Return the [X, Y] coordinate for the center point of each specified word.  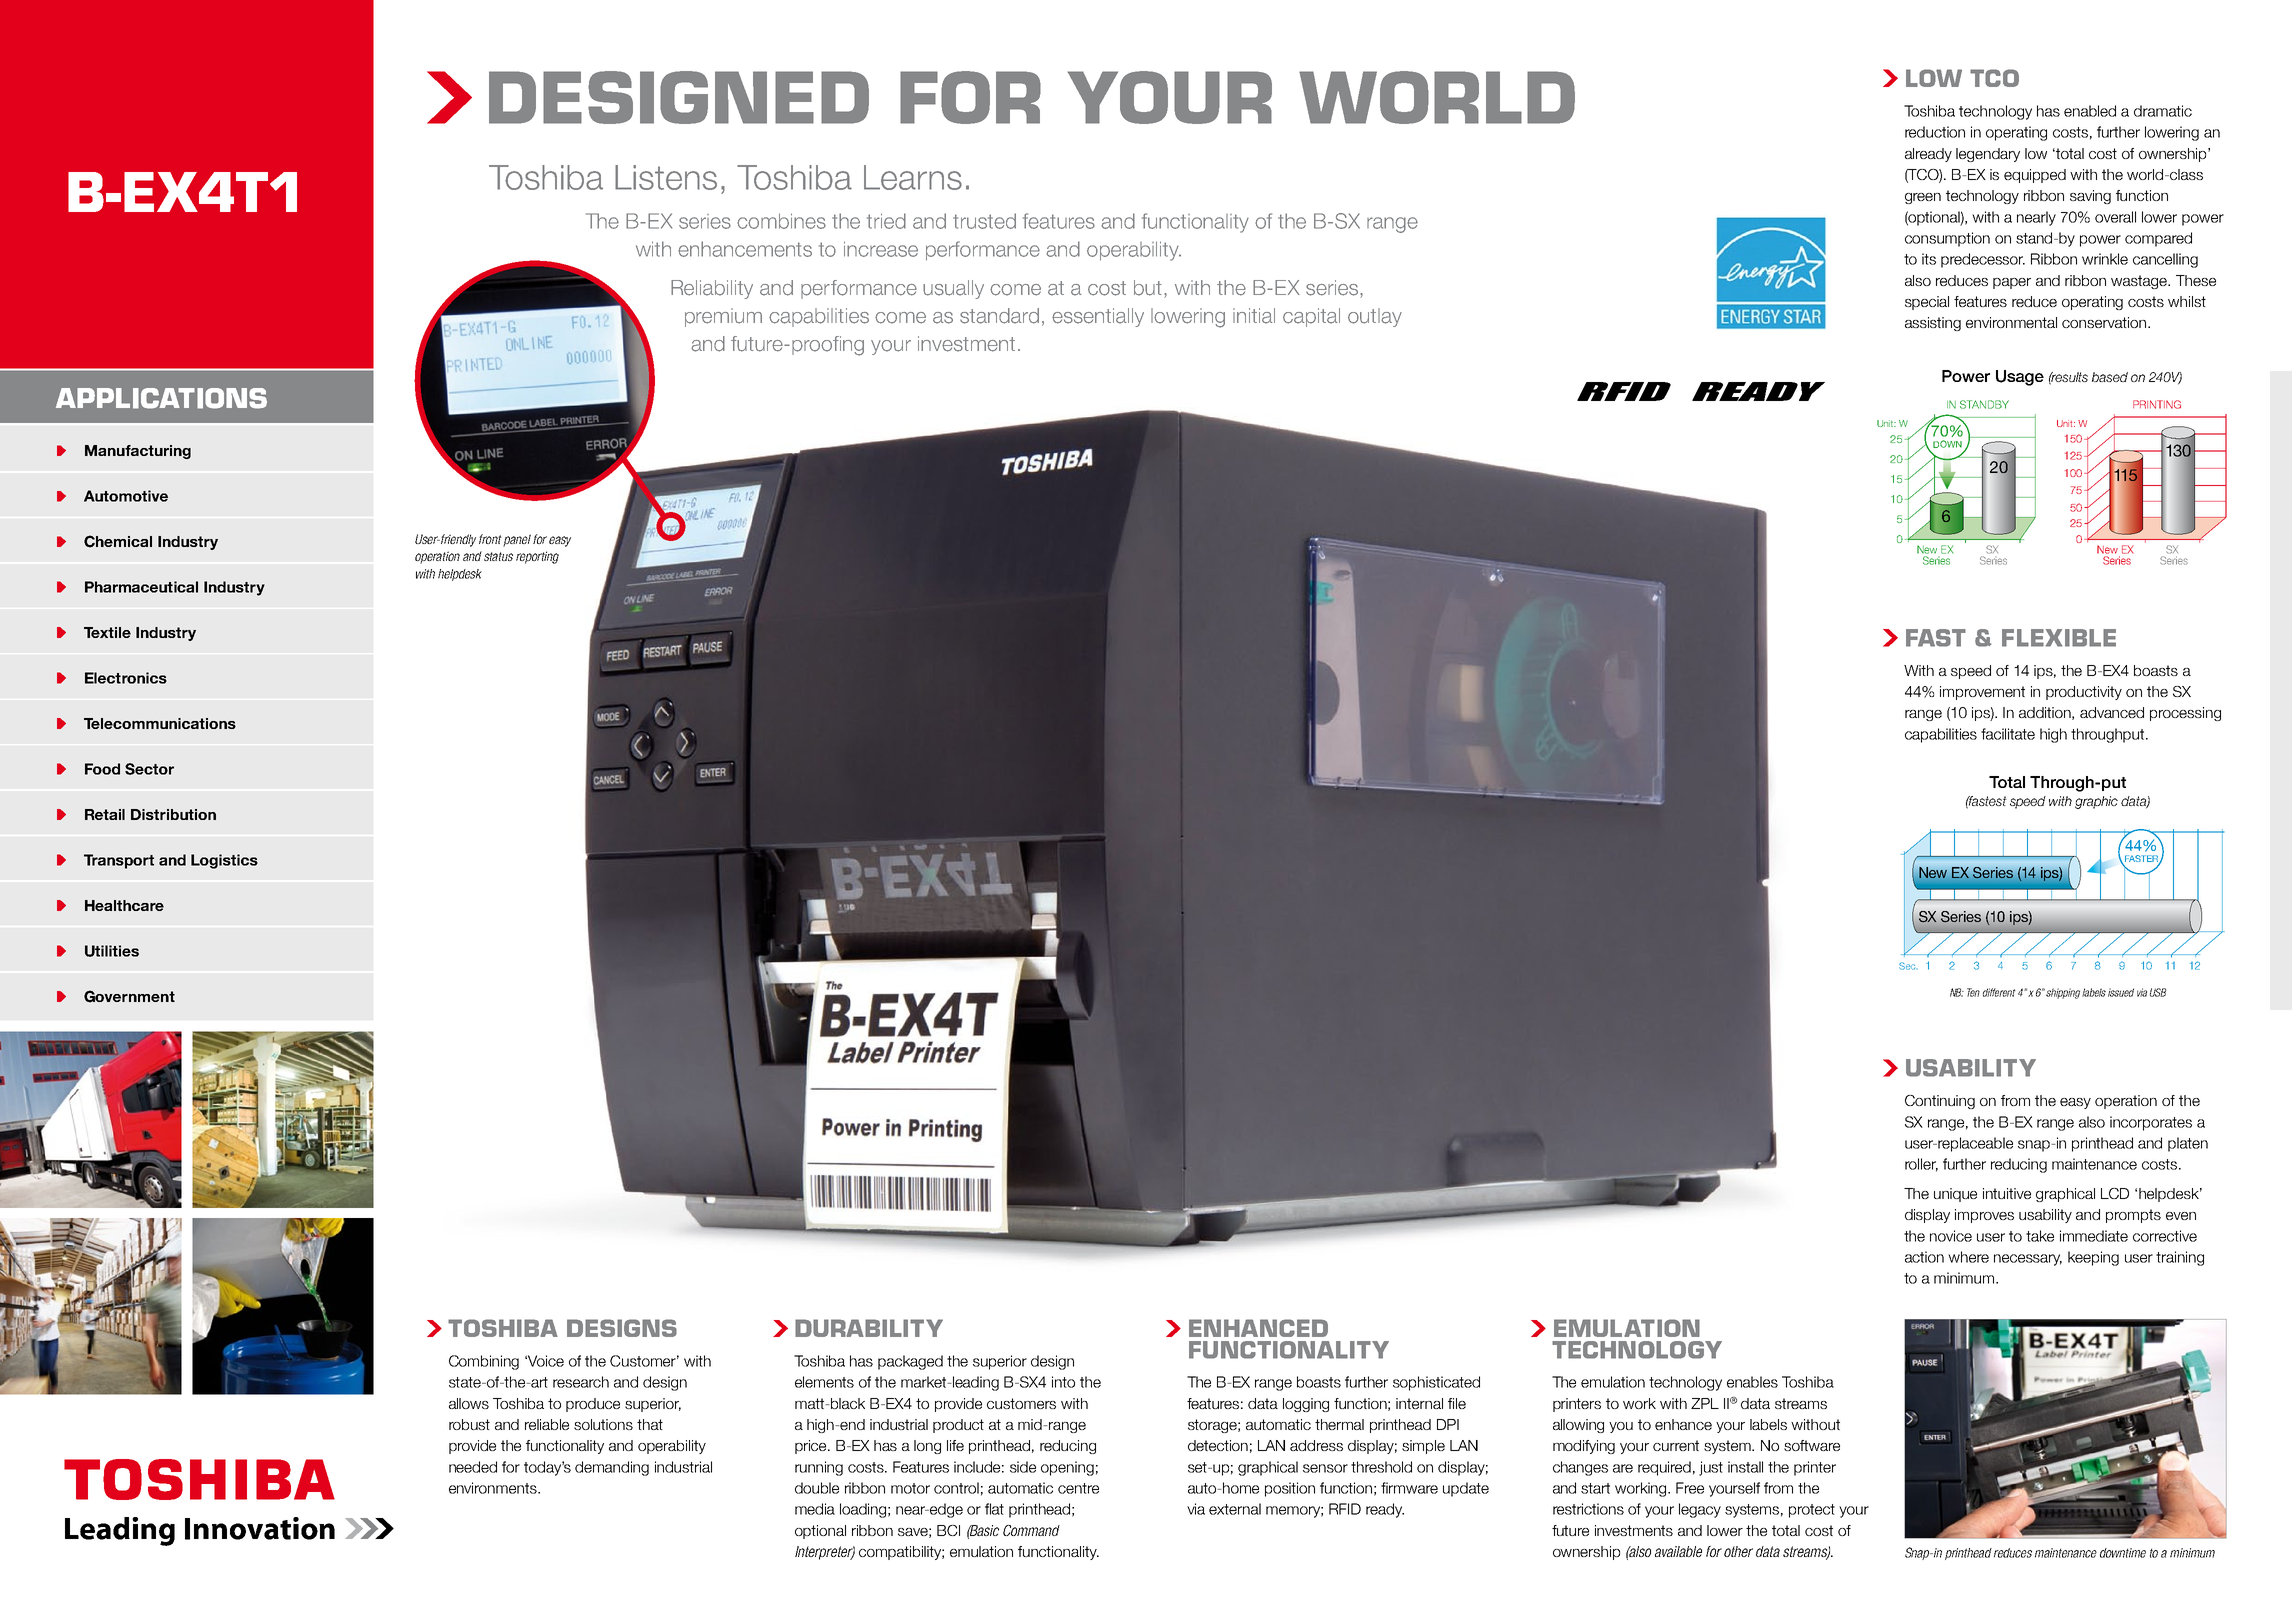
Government [129, 996]
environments [494, 1488]
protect [1812, 1511]
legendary [1988, 155]
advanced [2112, 712]
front [490, 539]
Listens [666, 177]
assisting [1933, 324]
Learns [913, 177]
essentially [1098, 317]
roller [1921, 1165]
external [1235, 1509]
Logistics [224, 861]
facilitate [2008, 734]
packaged [910, 1362]
